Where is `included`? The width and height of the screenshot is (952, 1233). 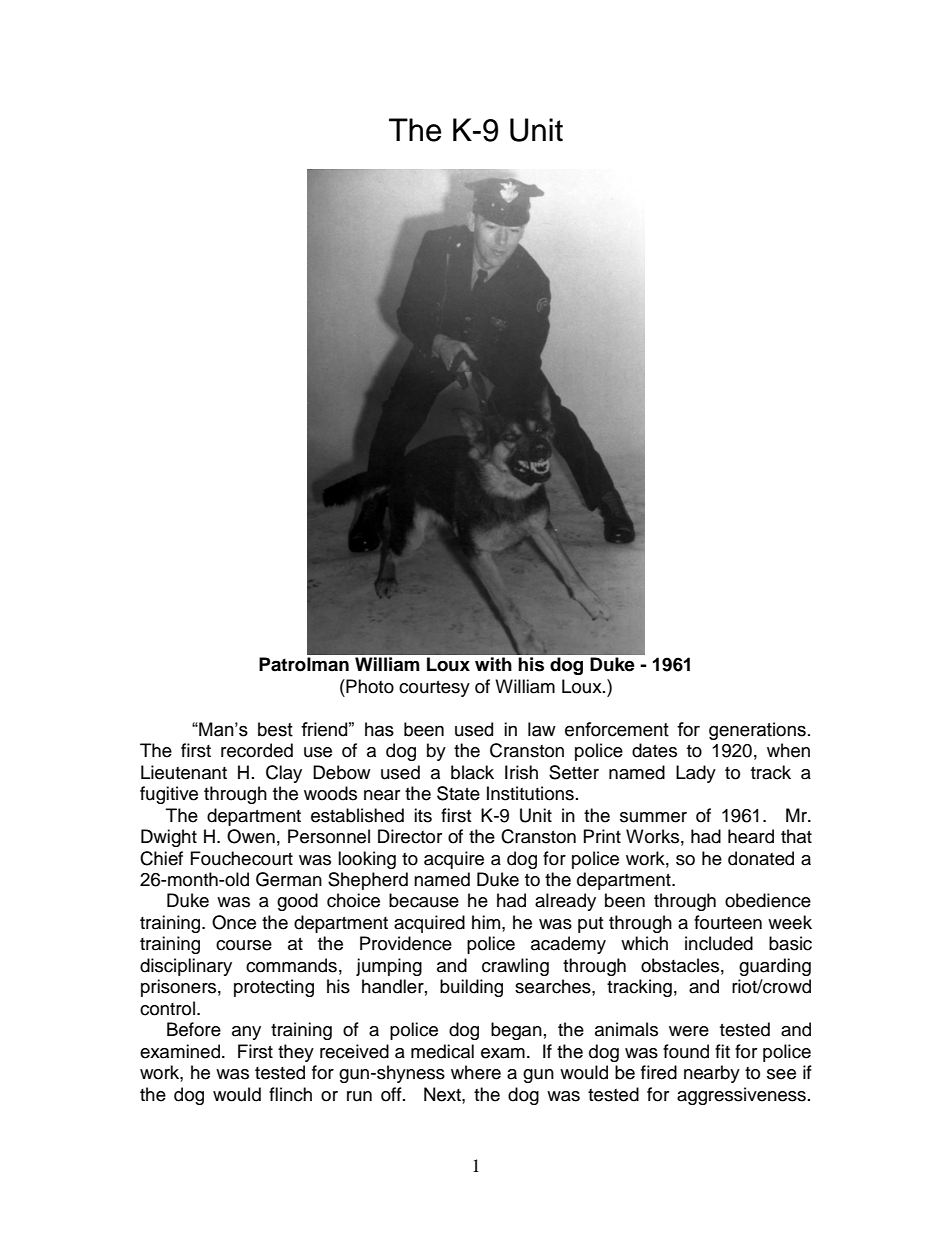 included is located at coordinates (719, 943).
